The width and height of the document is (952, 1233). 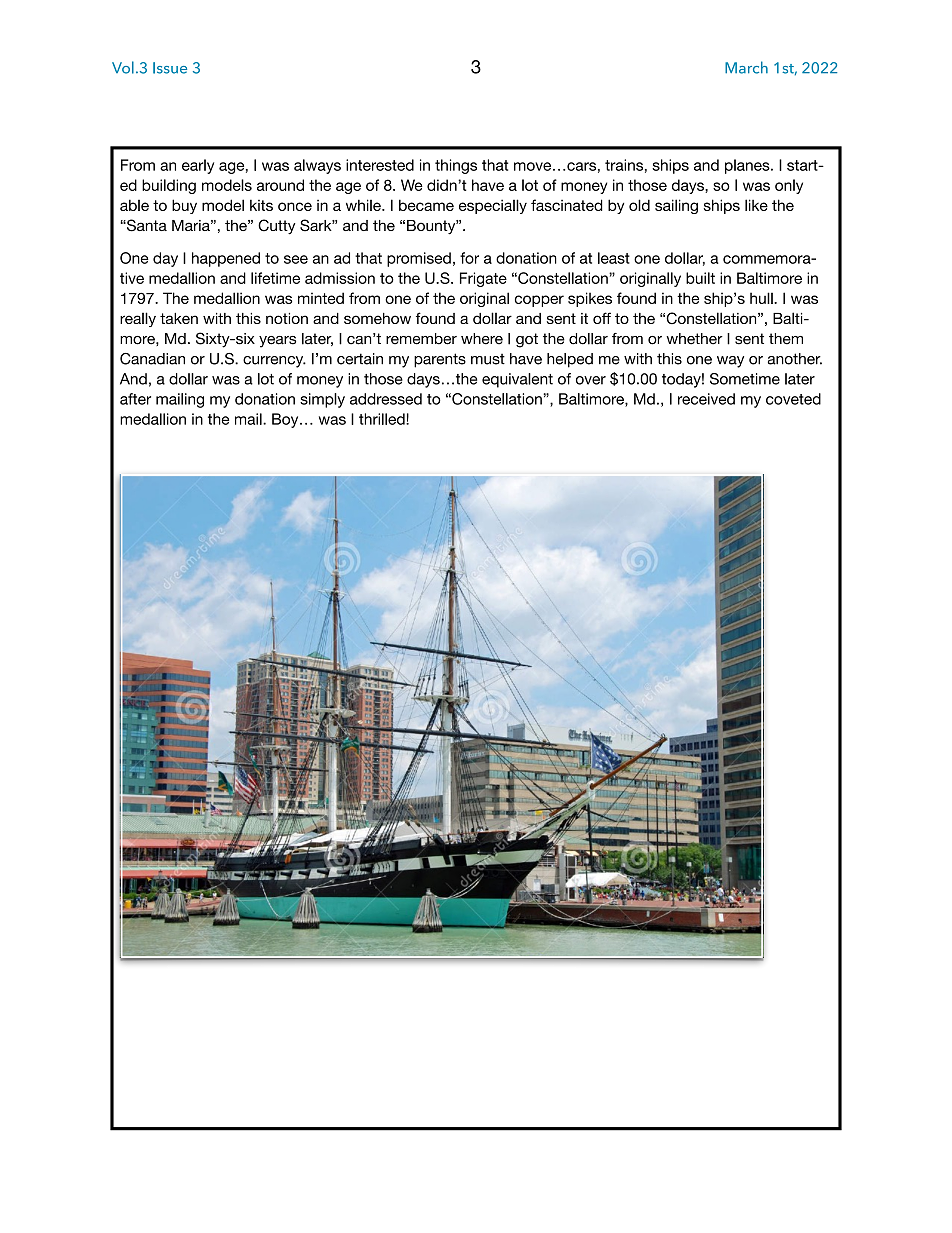 What do you see at coordinates (170, 68) in the document?
I see `Issue` at bounding box center [170, 68].
